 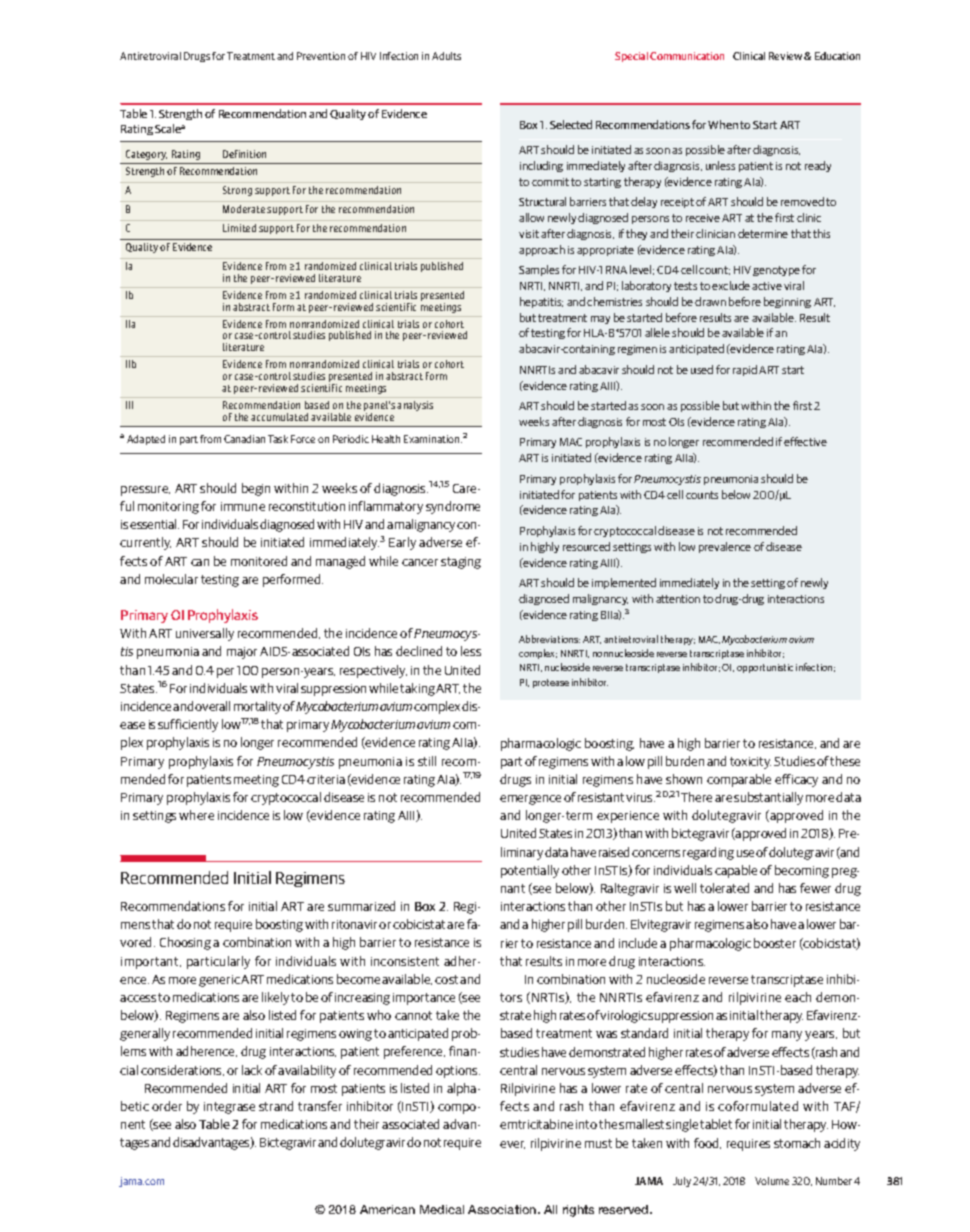 What do you see at coordinates (239, 228) in the page?
I see `Limited` at bounding box center [239, 228].
